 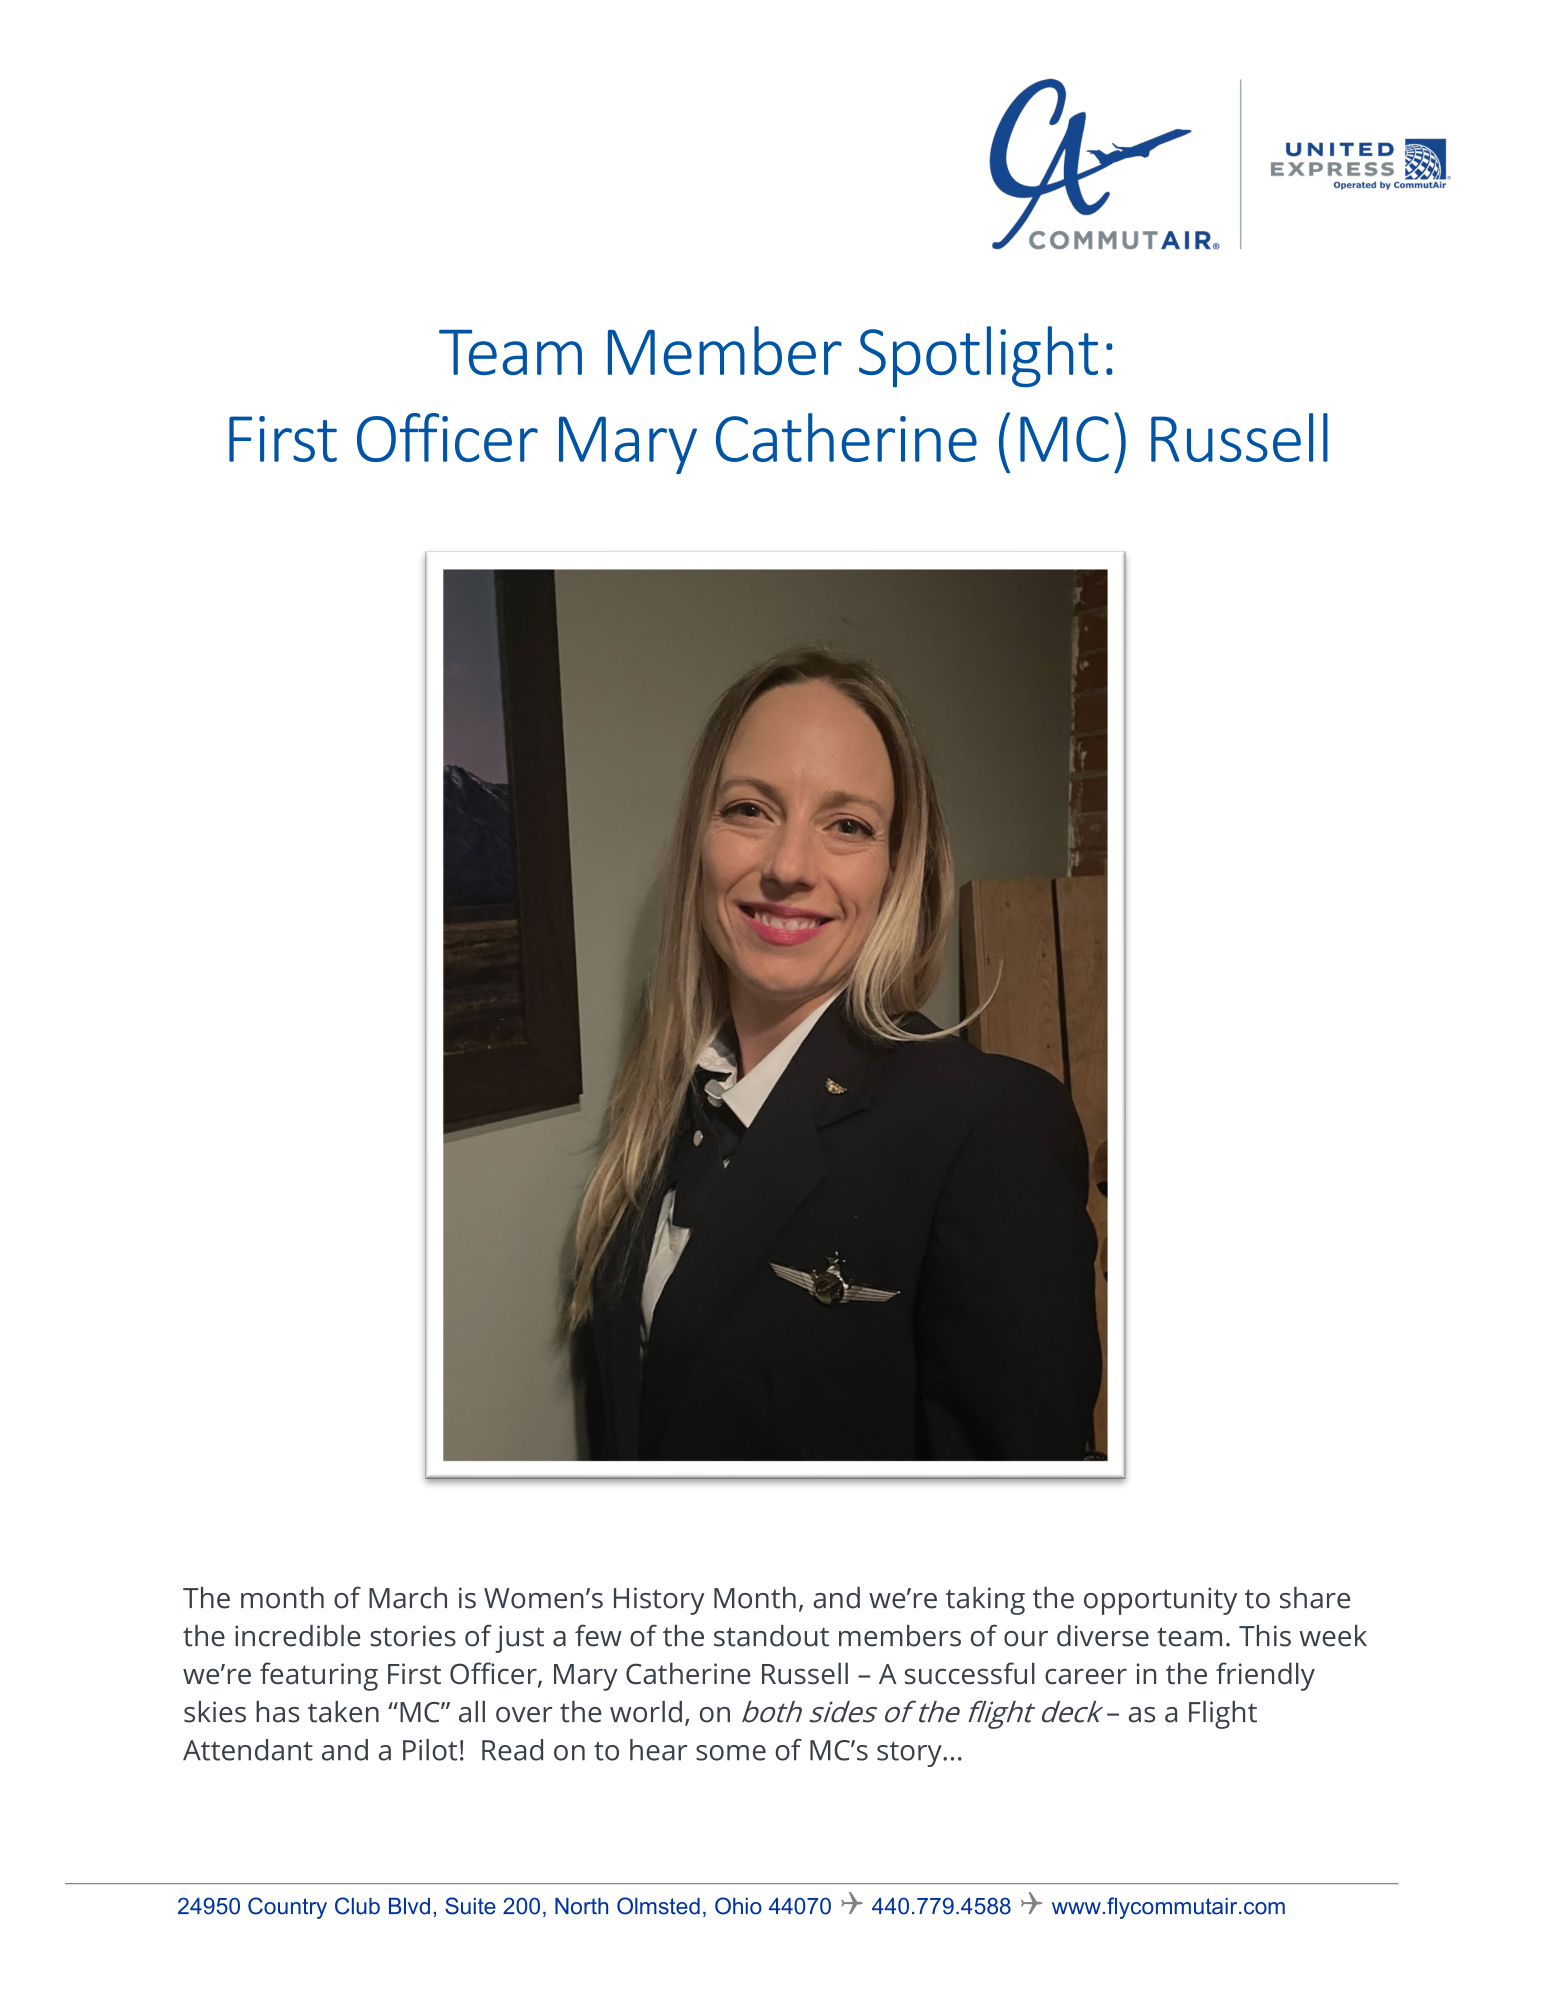 I want to click on standout, so click(x=771, y=1636).
